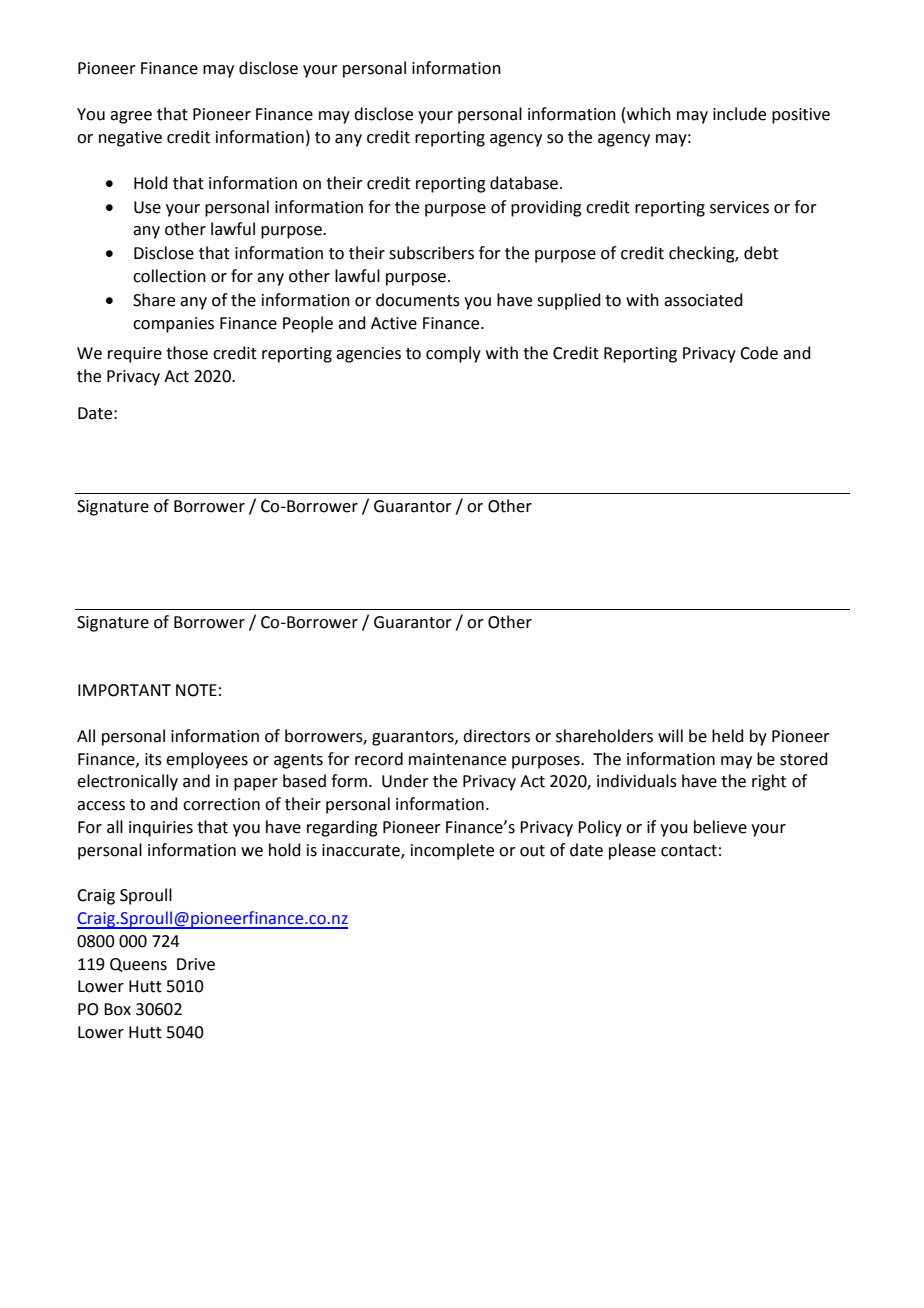 Image resolution: width=924 pixels, height=1308 pixels. I want to click on database, so click(525, 183).
